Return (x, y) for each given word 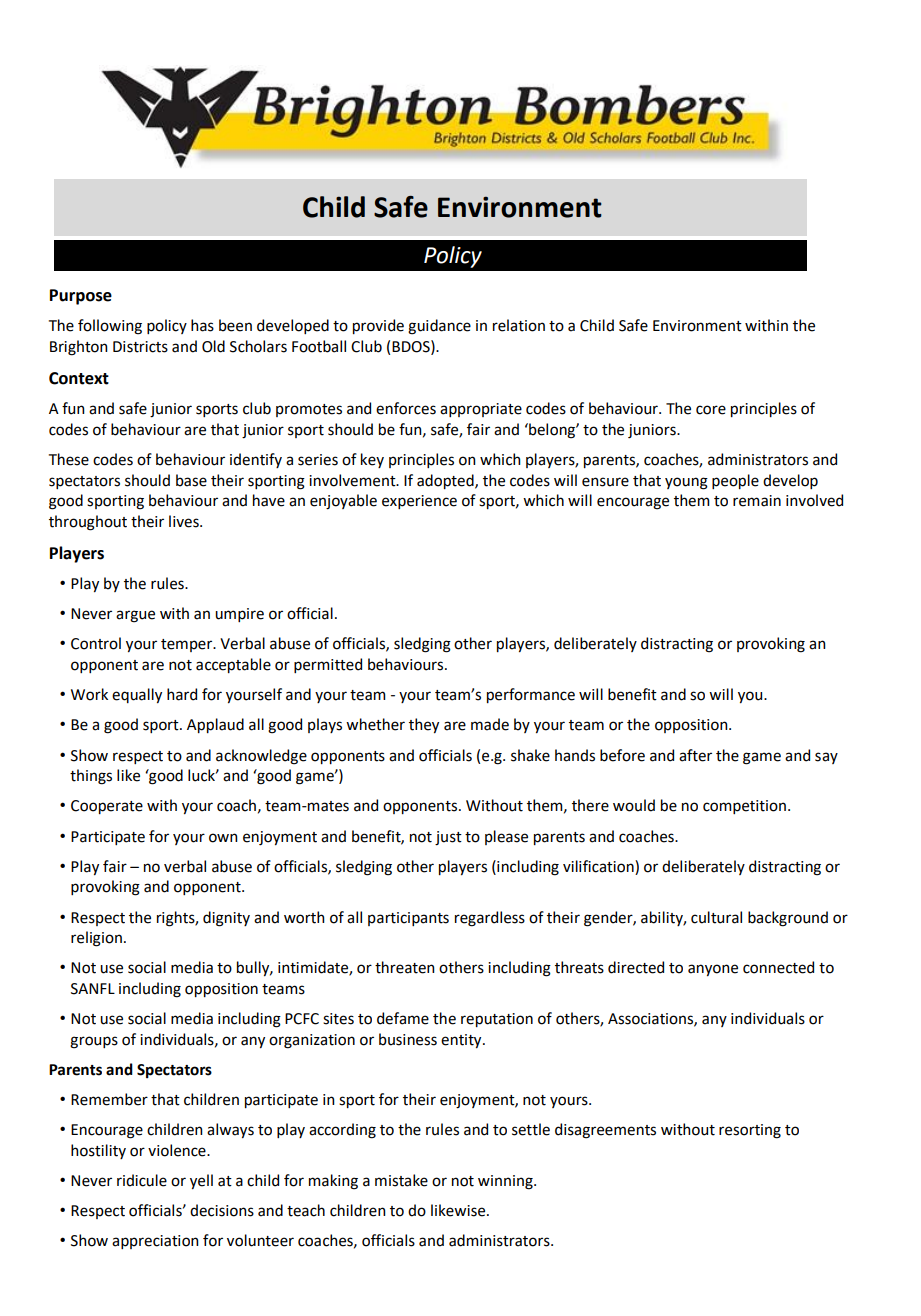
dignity (226, 919)
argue (135, 616)
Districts (140, 347)
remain (757, 501)
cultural (716, 917)
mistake (401, 1180)
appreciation (155, 1242)
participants (408, 919)
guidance (439, 327)
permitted (328, 665)
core (711, 410)
